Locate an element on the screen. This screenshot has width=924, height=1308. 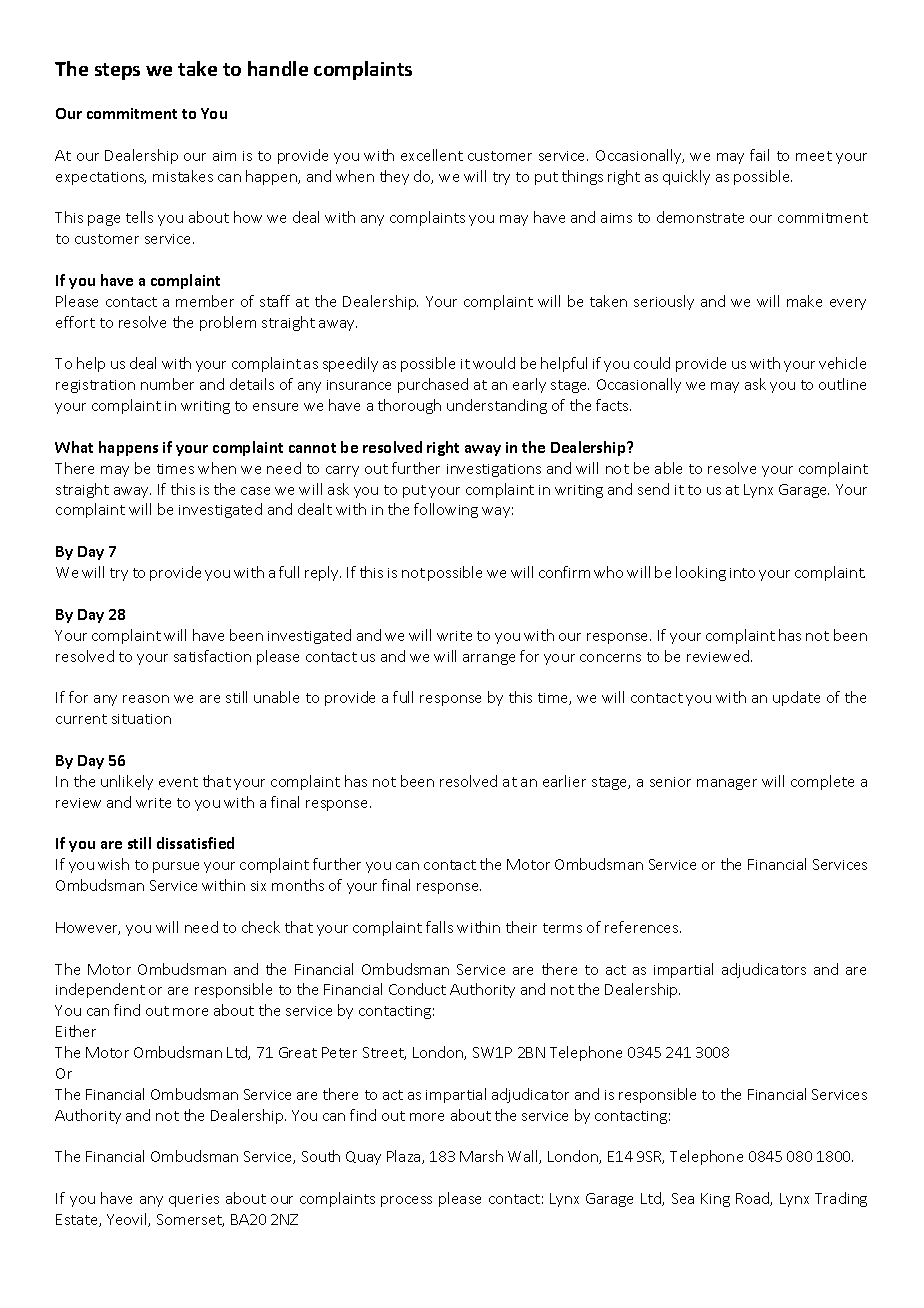
excellent is located at coordinates (432, 155).
